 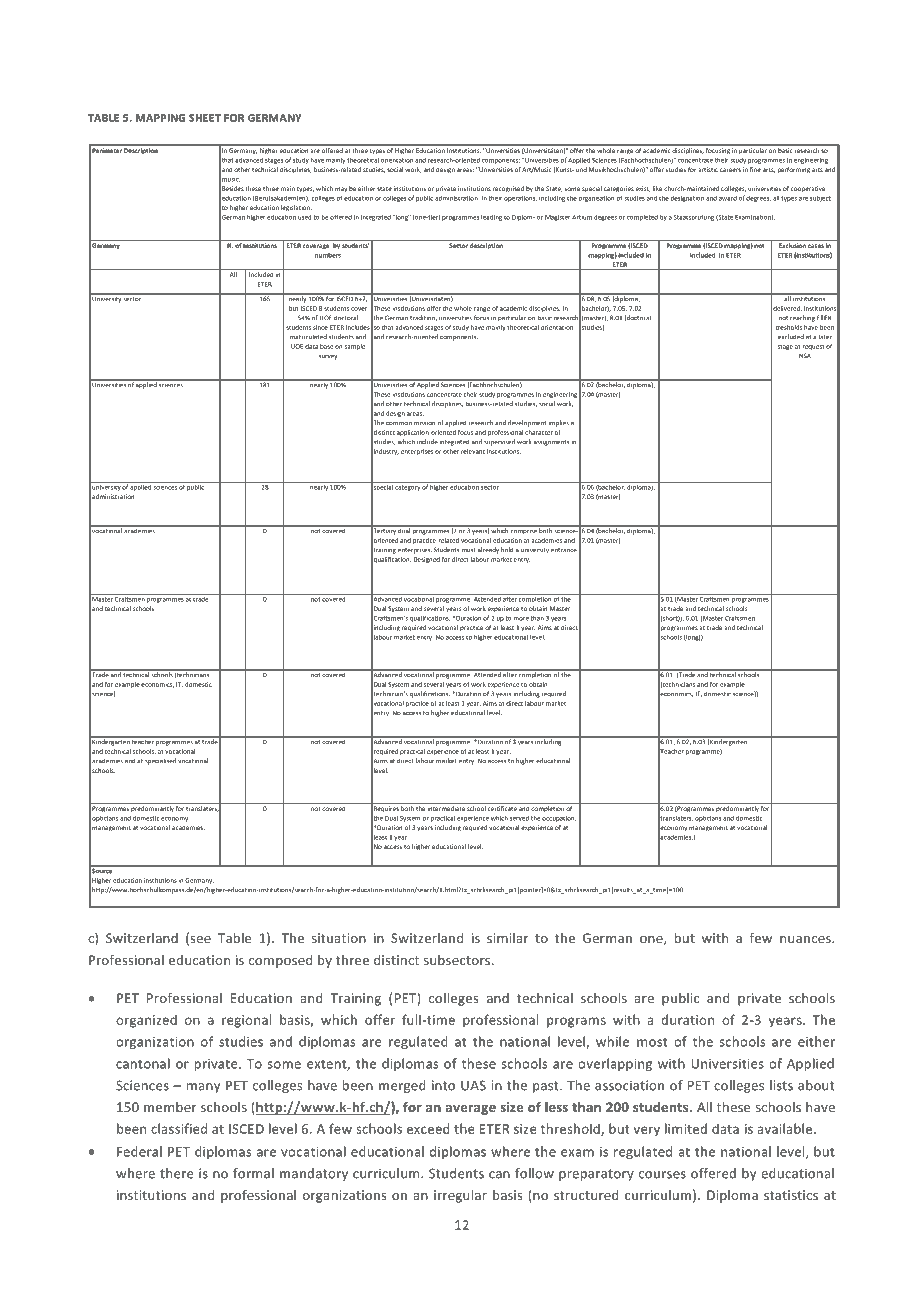 What do you see at coordinates (730, 170) in the screenshot?
I see `careers` at bounding box center [730, 170].
